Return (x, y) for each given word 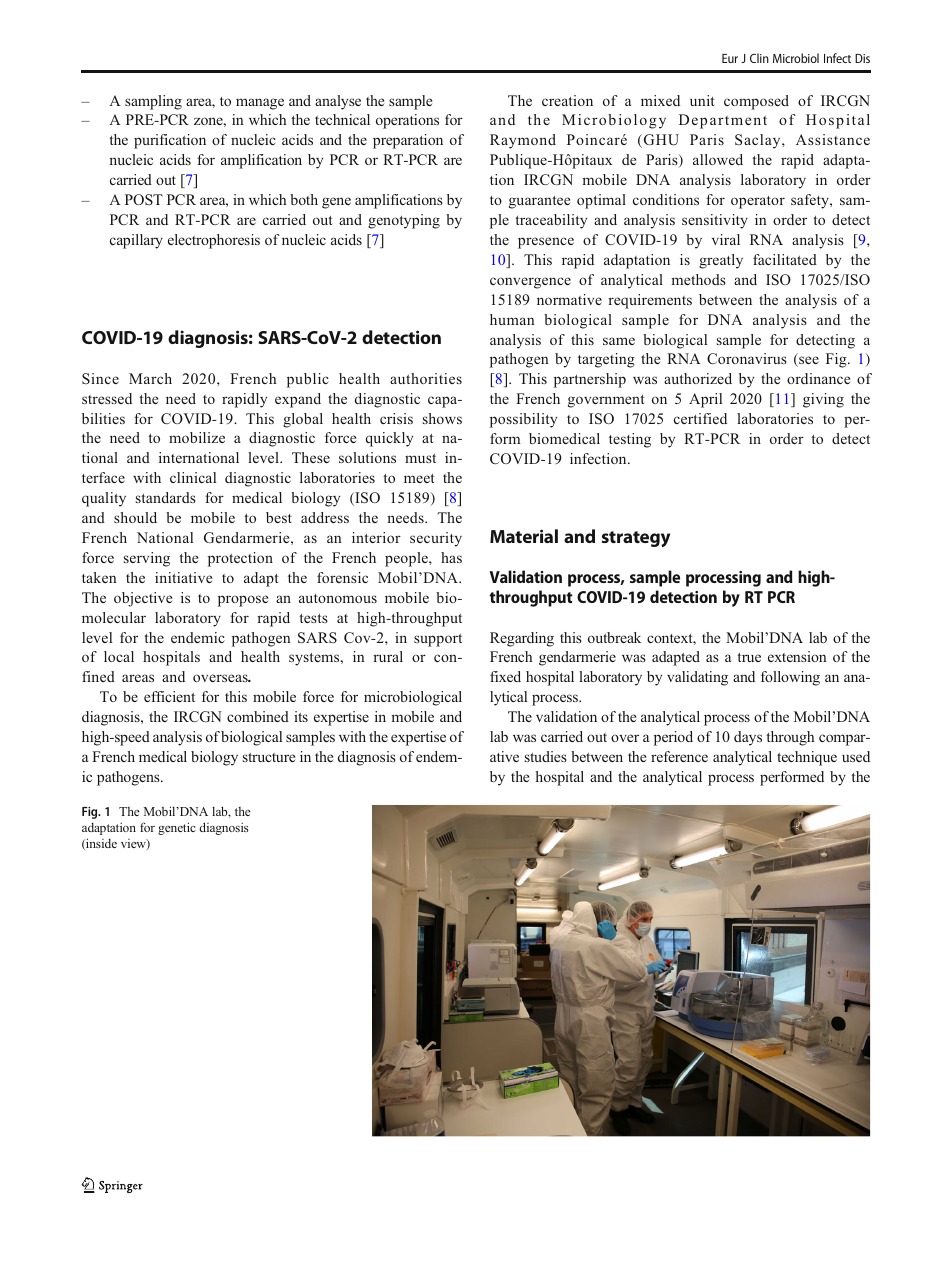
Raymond (523, 141)
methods (698, 279)
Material (524, 536)
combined (258, 716)
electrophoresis (214, 241)
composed (756, 102)
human (512, 319)
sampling (153, 102)
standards (166, 497)
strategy (636, 539)
